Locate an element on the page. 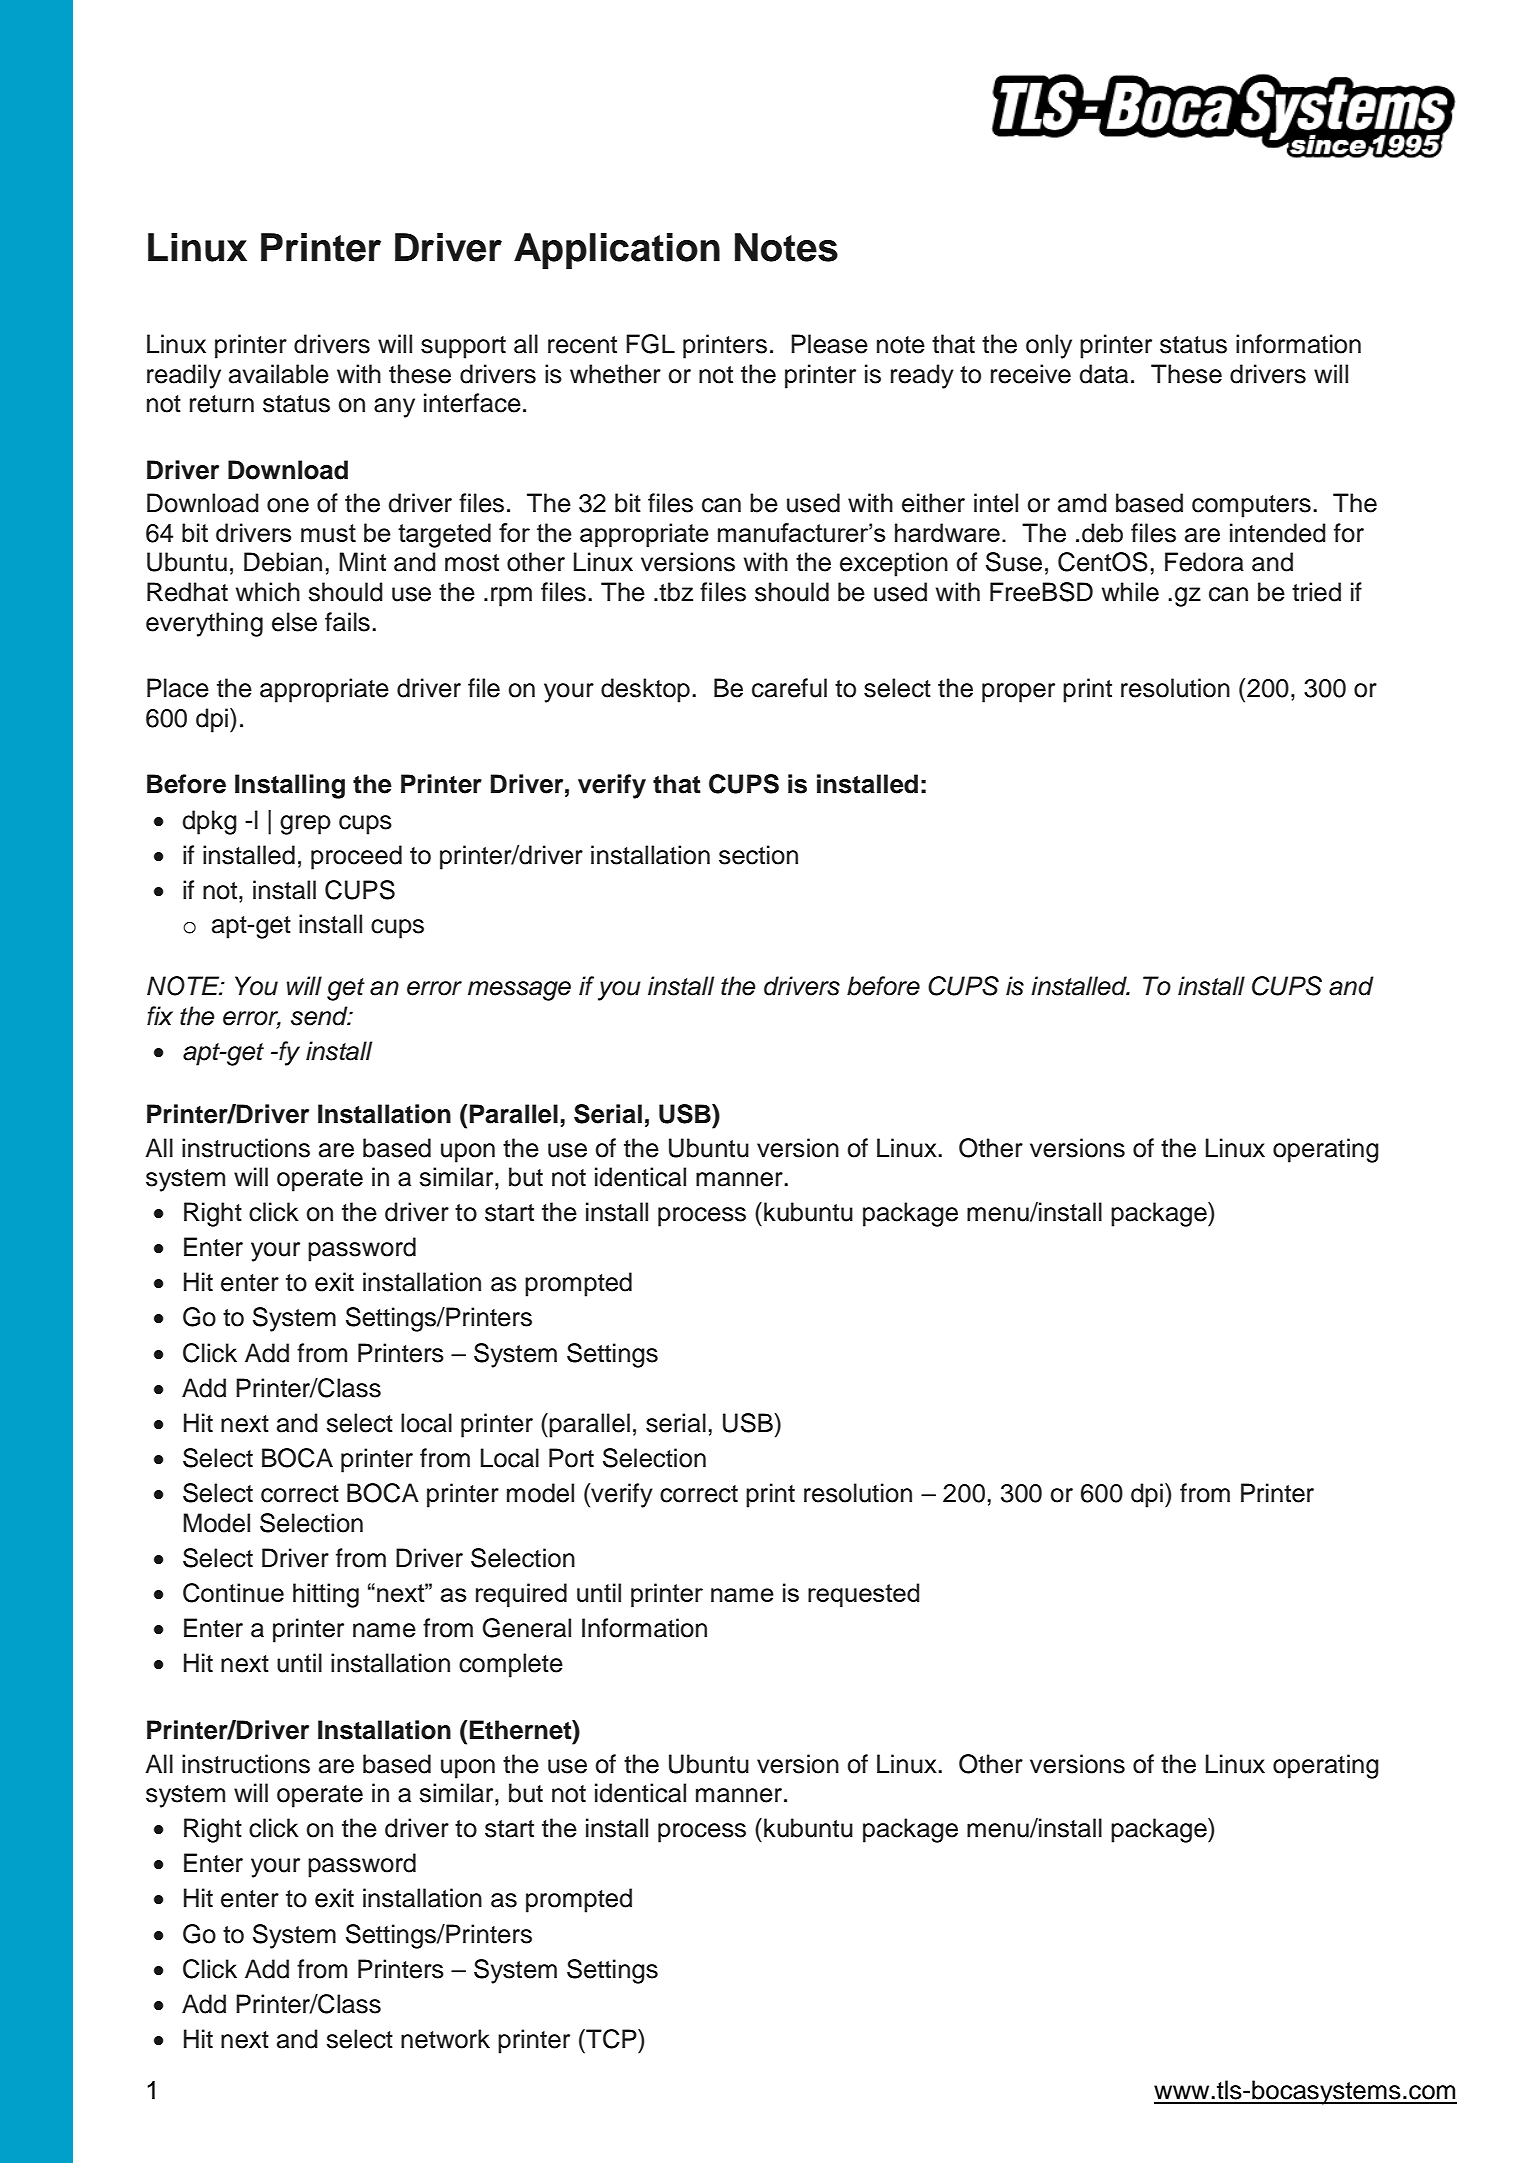 The width and height of the page is (1530, 2163). Please is located at coordinates (829, 344).
